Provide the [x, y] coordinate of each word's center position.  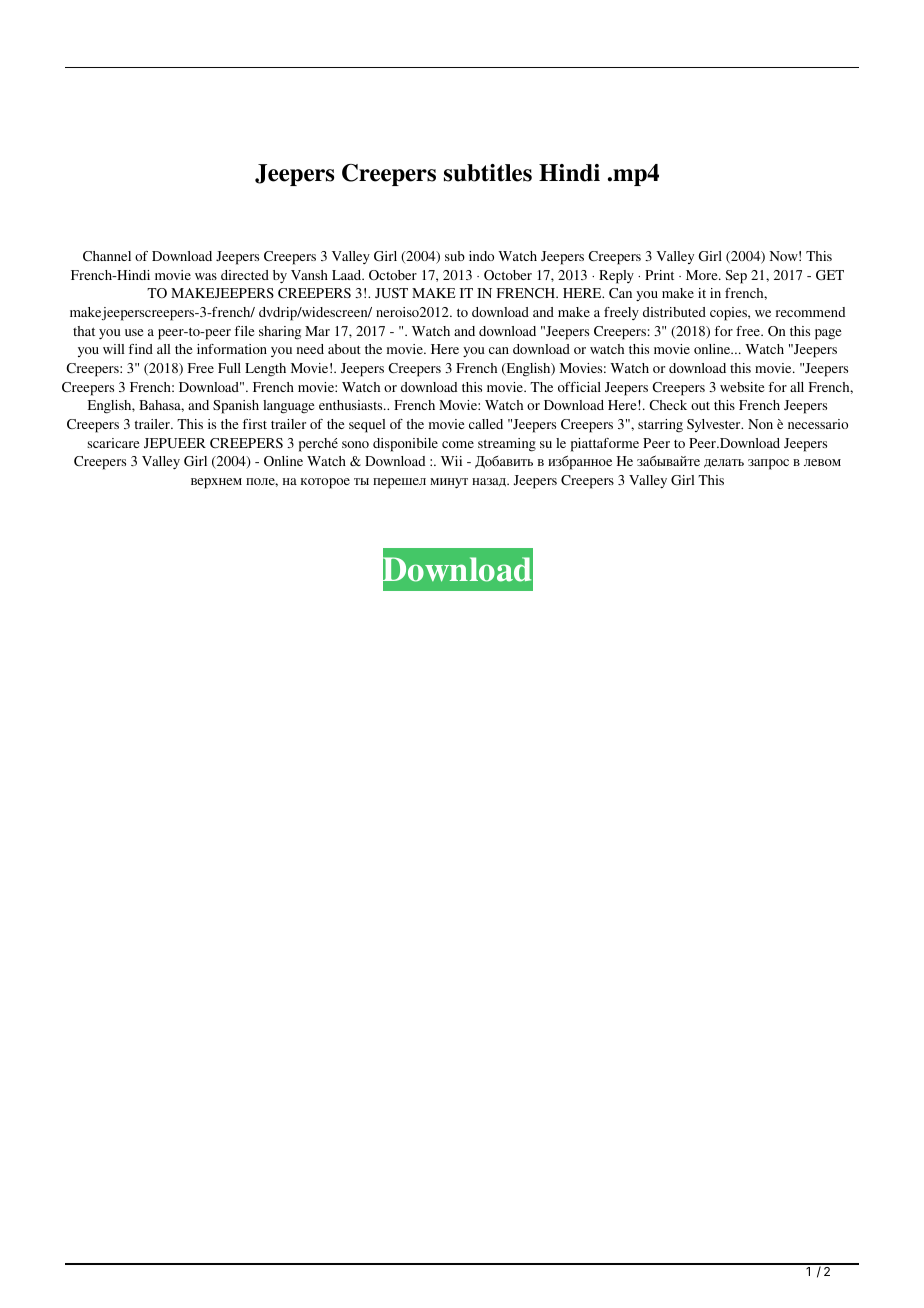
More [703, 275]
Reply [616, 277]
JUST [391, 293]
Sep [736, 277]
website [742, 387]
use [134, 332]
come [458, 444]
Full [229, 368]
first [255, 424]
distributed [674, 312]
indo [481, 256]
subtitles [488, 173]
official [579, 387]
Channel [107, 256]
